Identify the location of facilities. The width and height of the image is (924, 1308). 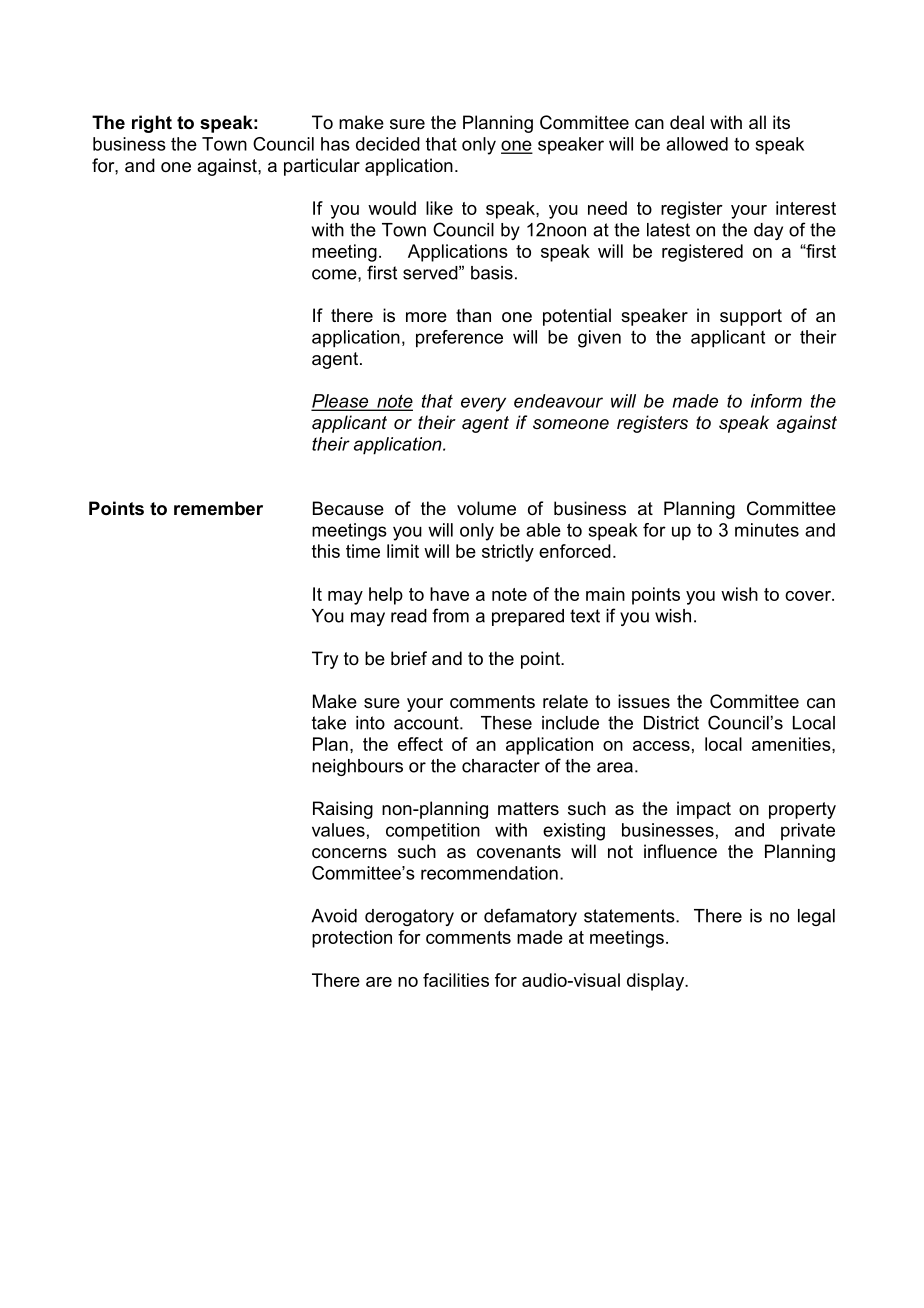
(456, 980).
